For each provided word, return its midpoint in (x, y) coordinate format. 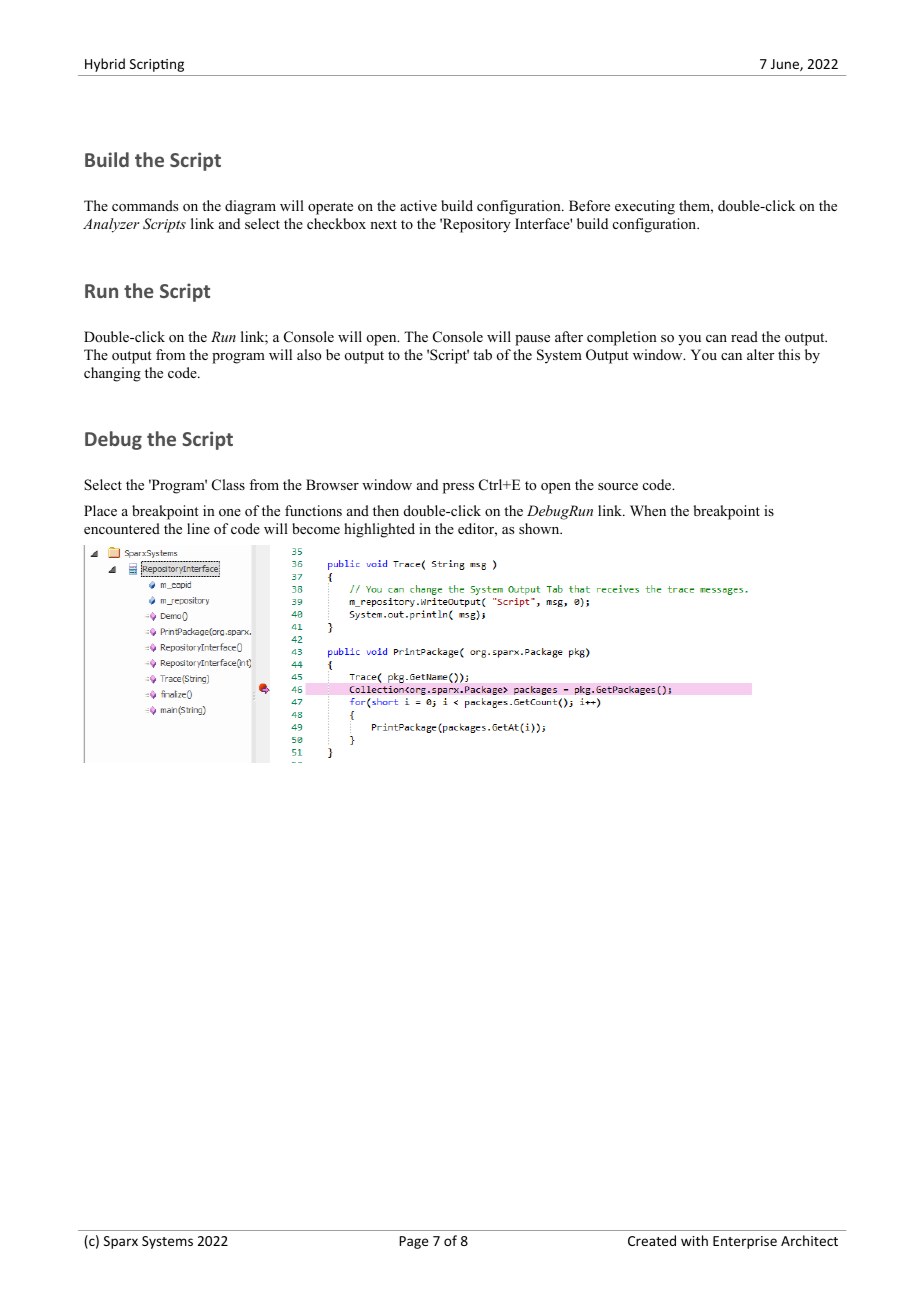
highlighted (379, 530)
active (418, 205)
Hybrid (105, 65)
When (648, 510)
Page (413, 1242)
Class (228, 485)
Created (652, 1240)
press (458, 488)
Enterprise (745, 1242)
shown (540, 528)
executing (645, 207)
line (198, 528)
